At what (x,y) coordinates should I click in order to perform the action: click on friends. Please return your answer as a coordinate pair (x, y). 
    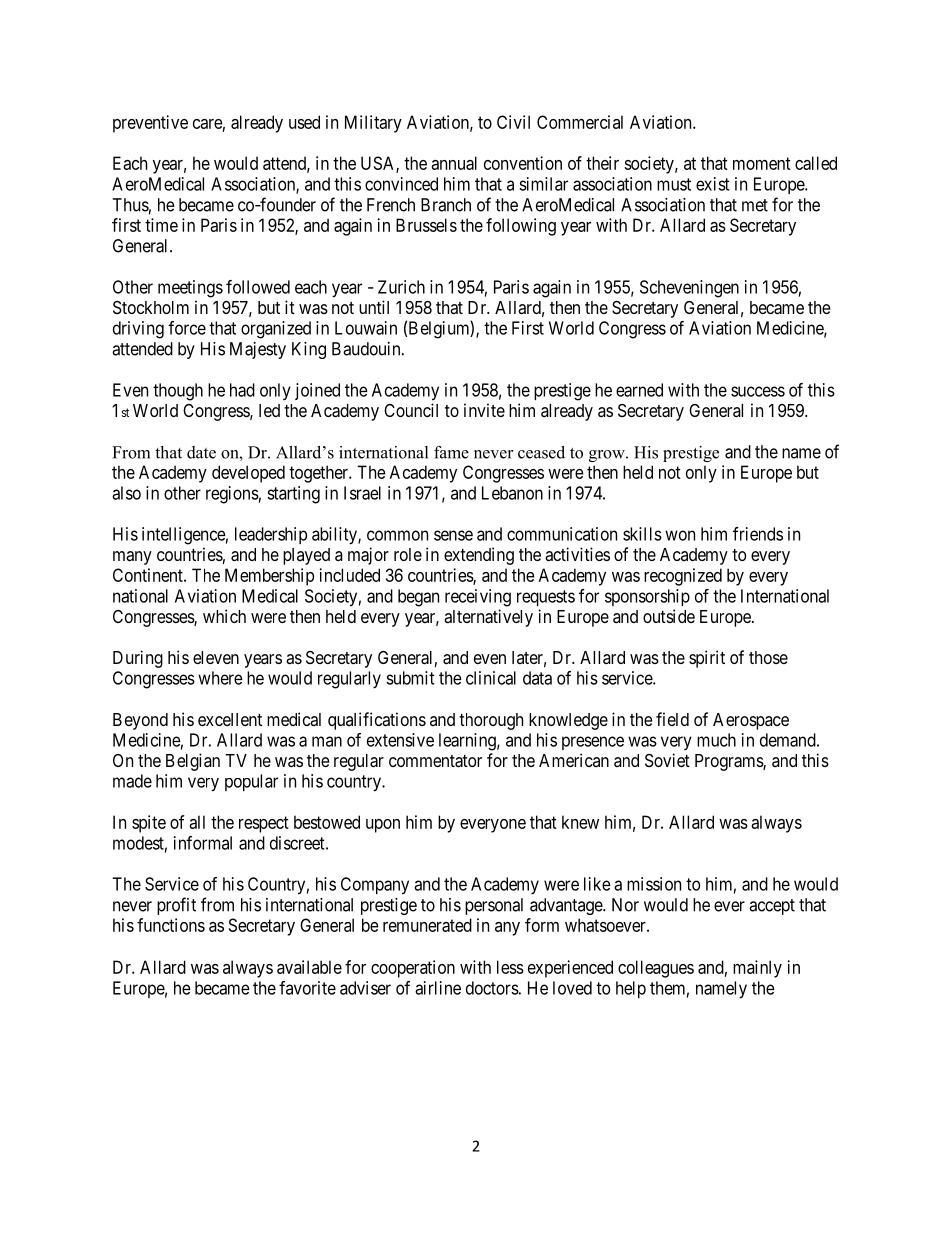
    Looking at the image, I should click on (758, 534).
